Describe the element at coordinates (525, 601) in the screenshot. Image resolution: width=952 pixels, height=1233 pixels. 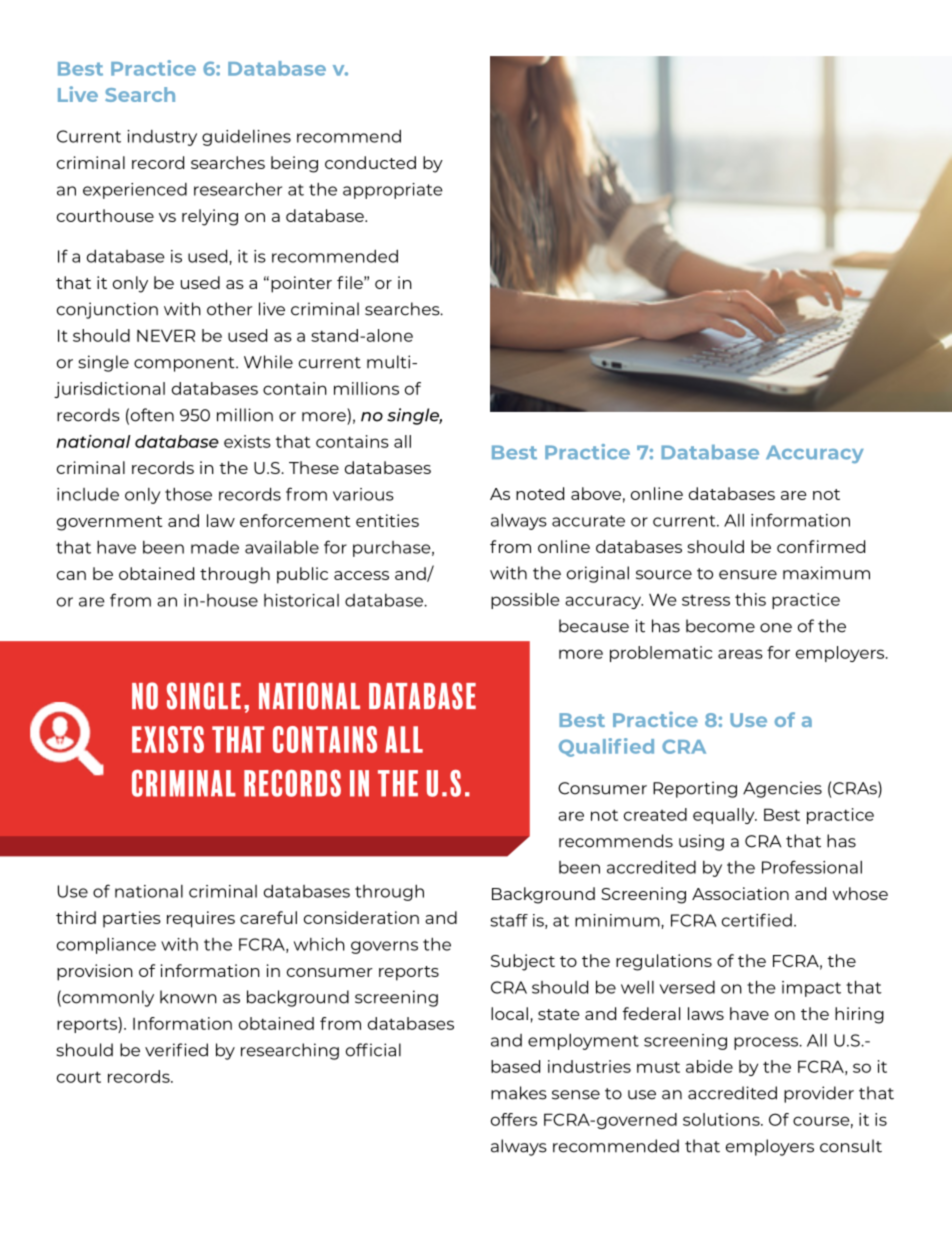
I see `possible` at that location.
